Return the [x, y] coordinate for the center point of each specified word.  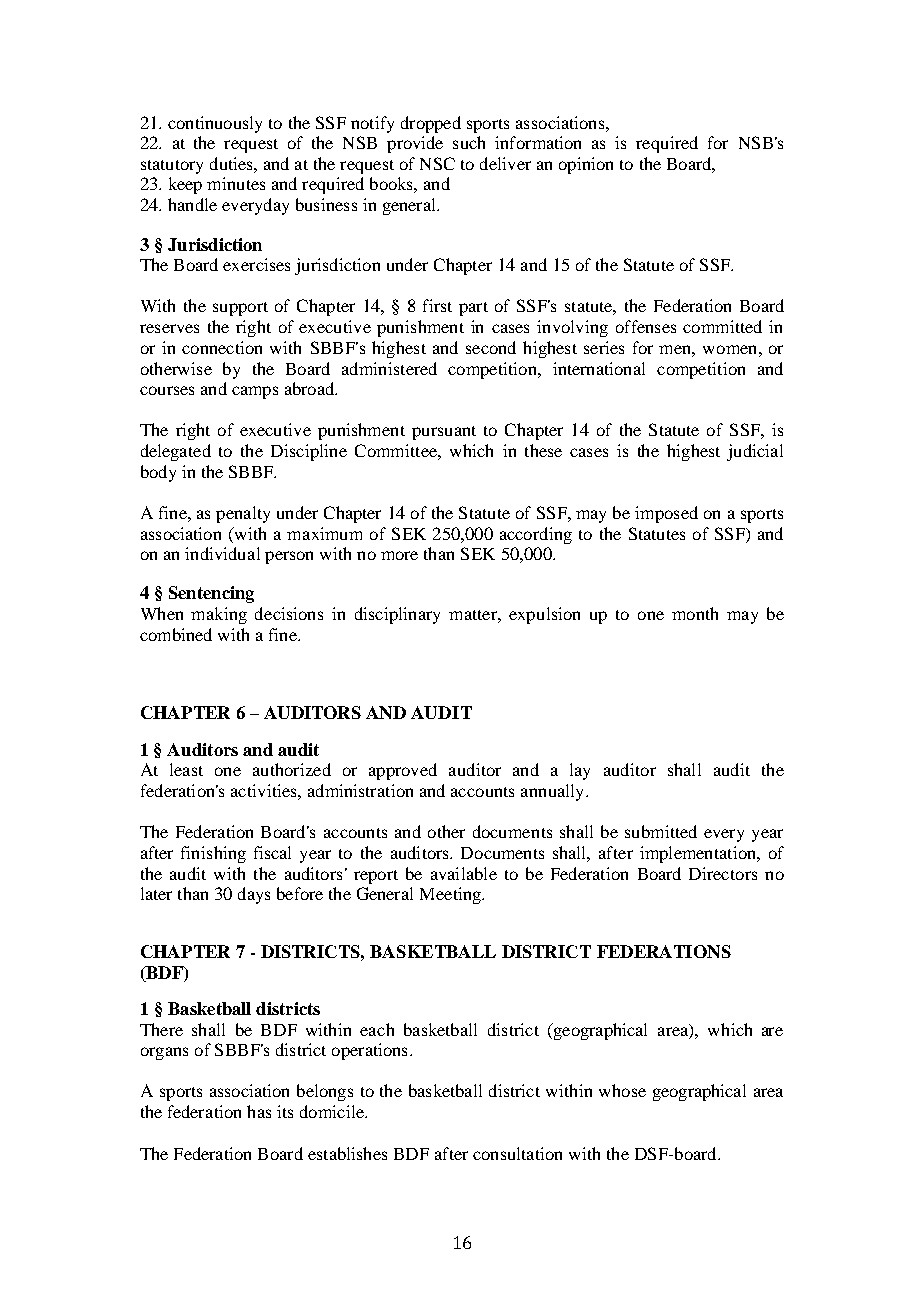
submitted [661, 831]
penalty [243, 514]
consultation [517, 1153]
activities [265, 790]
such [469, 142]
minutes [236, 183]
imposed [666, 514]
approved [403, 771]
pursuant [444, 433]
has [259, 1111]
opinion [586, 165]
